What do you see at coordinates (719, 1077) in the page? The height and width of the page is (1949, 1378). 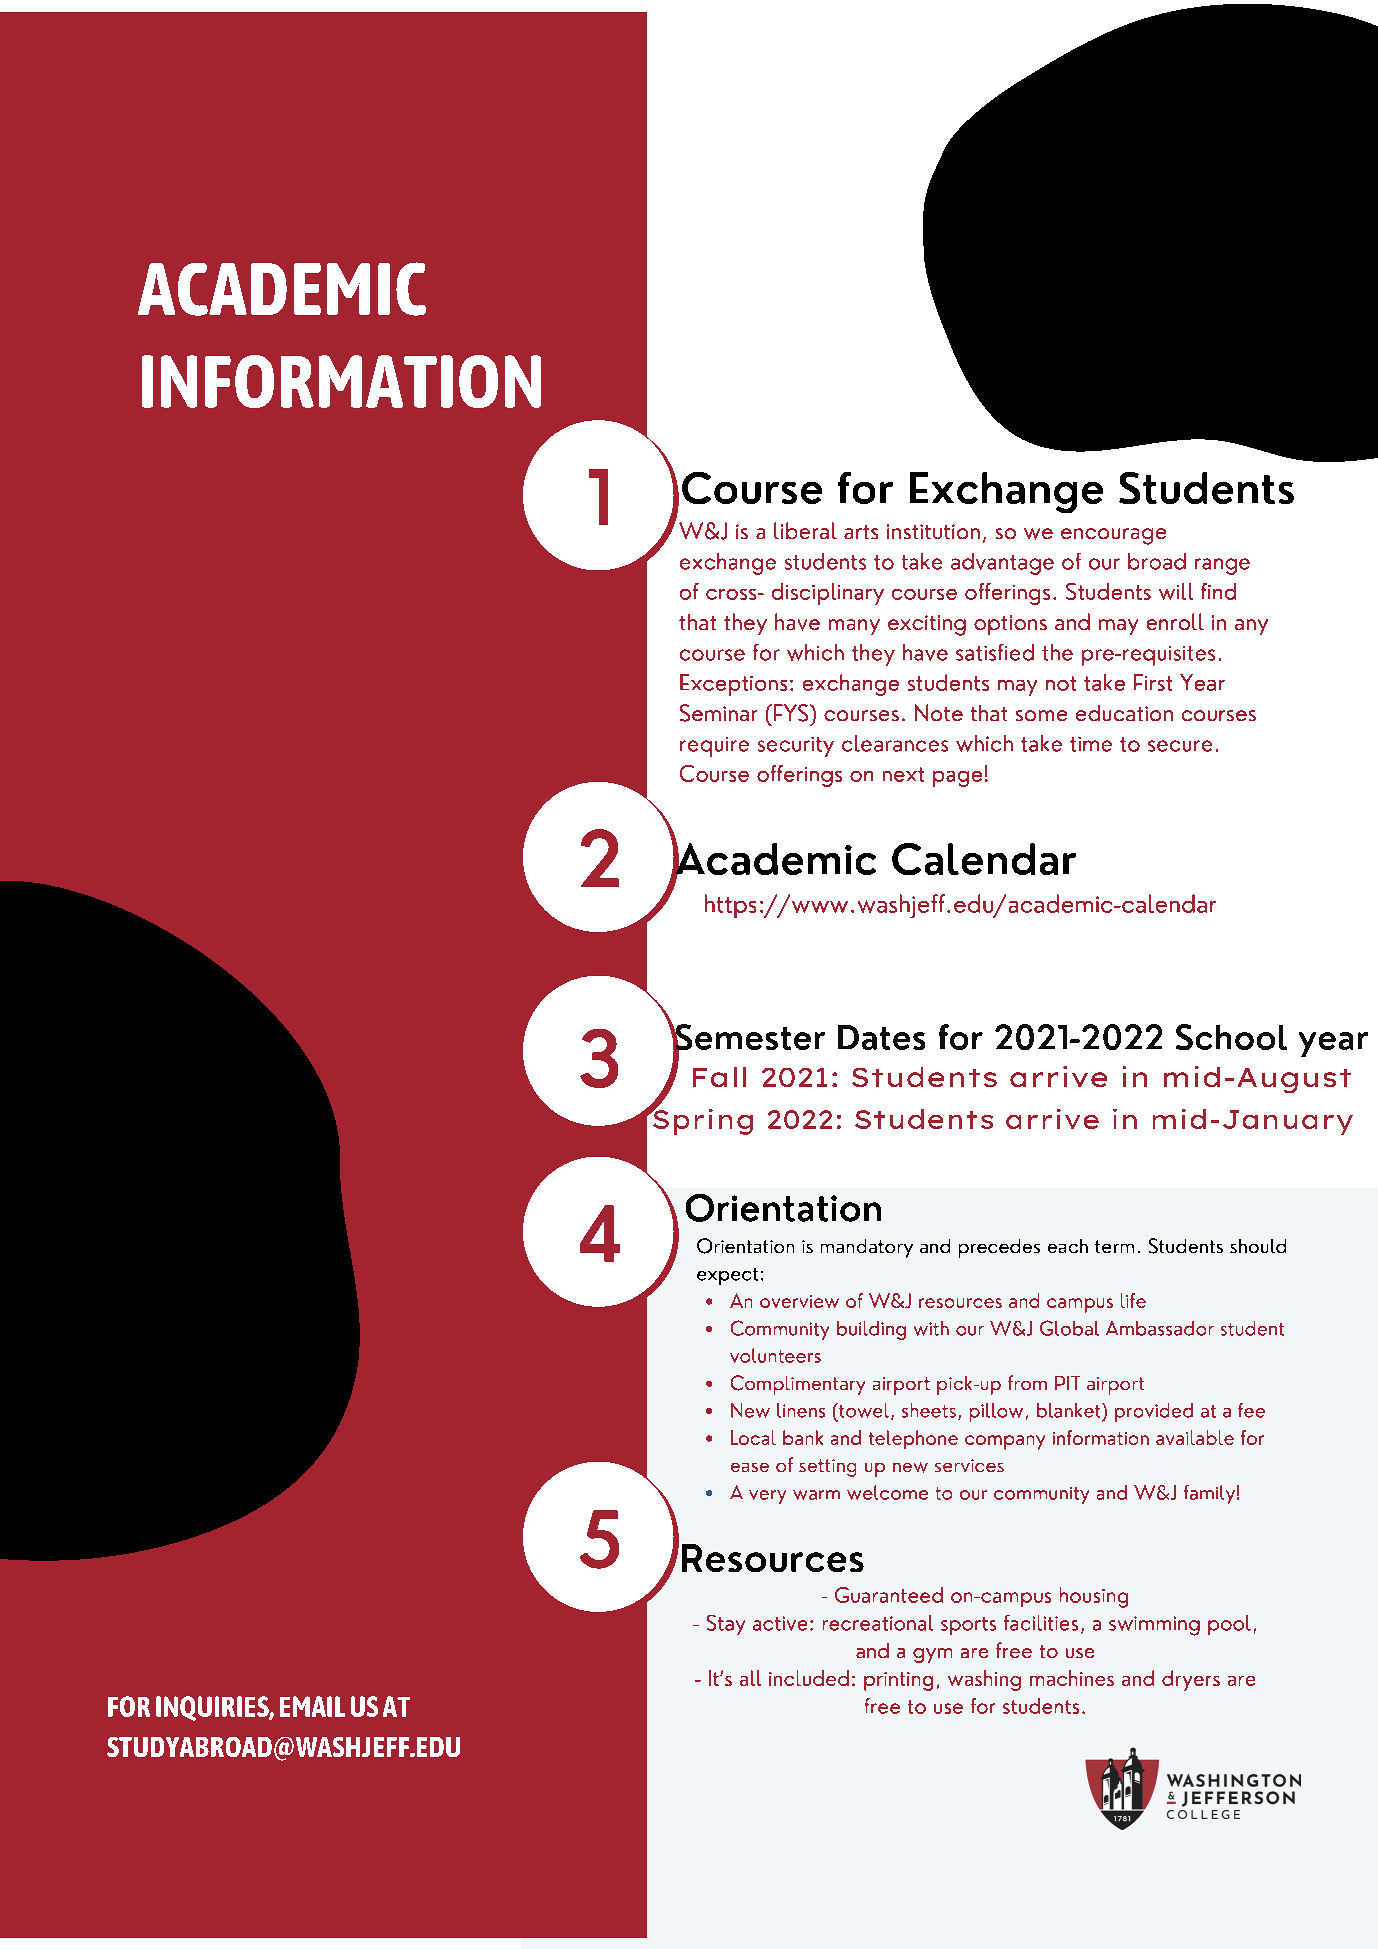 I see `Fall` at bounding box center [719, 1077].
